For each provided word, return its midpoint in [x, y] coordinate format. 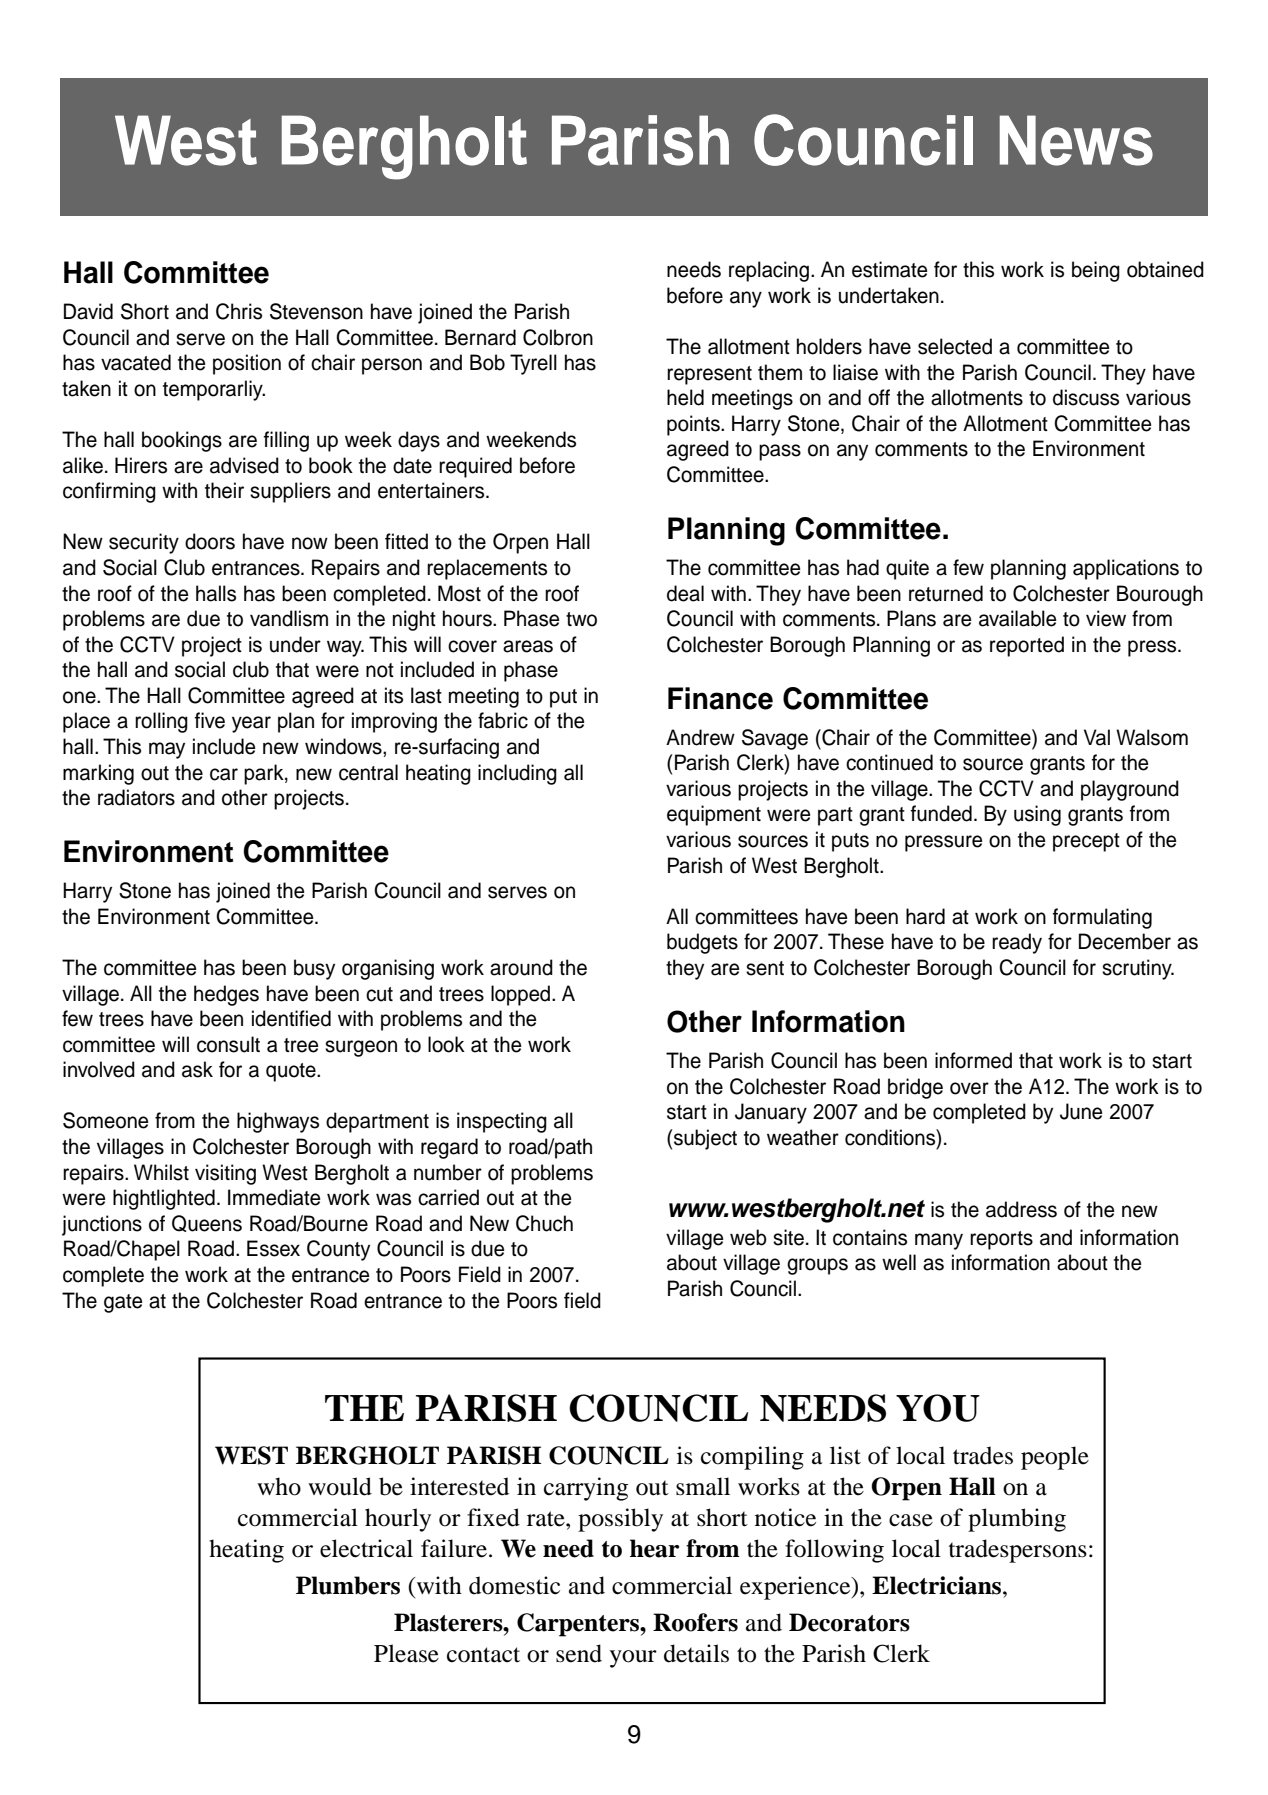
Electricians [938, 1585]
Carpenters [579, 1625]
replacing [769, 271]
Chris [239, 311]
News [1076, 140]
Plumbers [348, 1585]
